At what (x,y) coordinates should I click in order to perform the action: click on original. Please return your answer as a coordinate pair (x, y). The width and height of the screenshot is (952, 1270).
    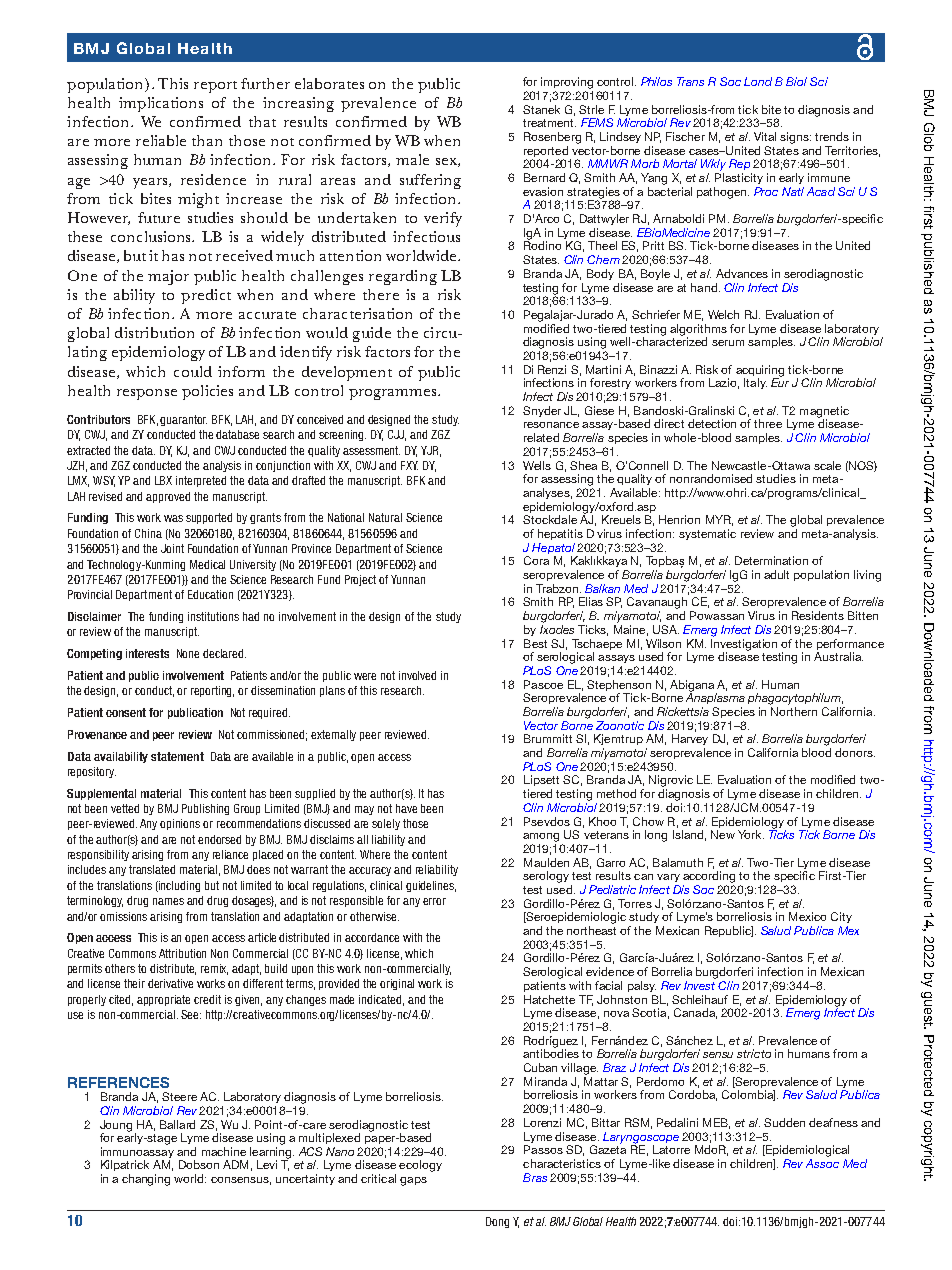
    Looking at the image, I should click on (397, 984).
